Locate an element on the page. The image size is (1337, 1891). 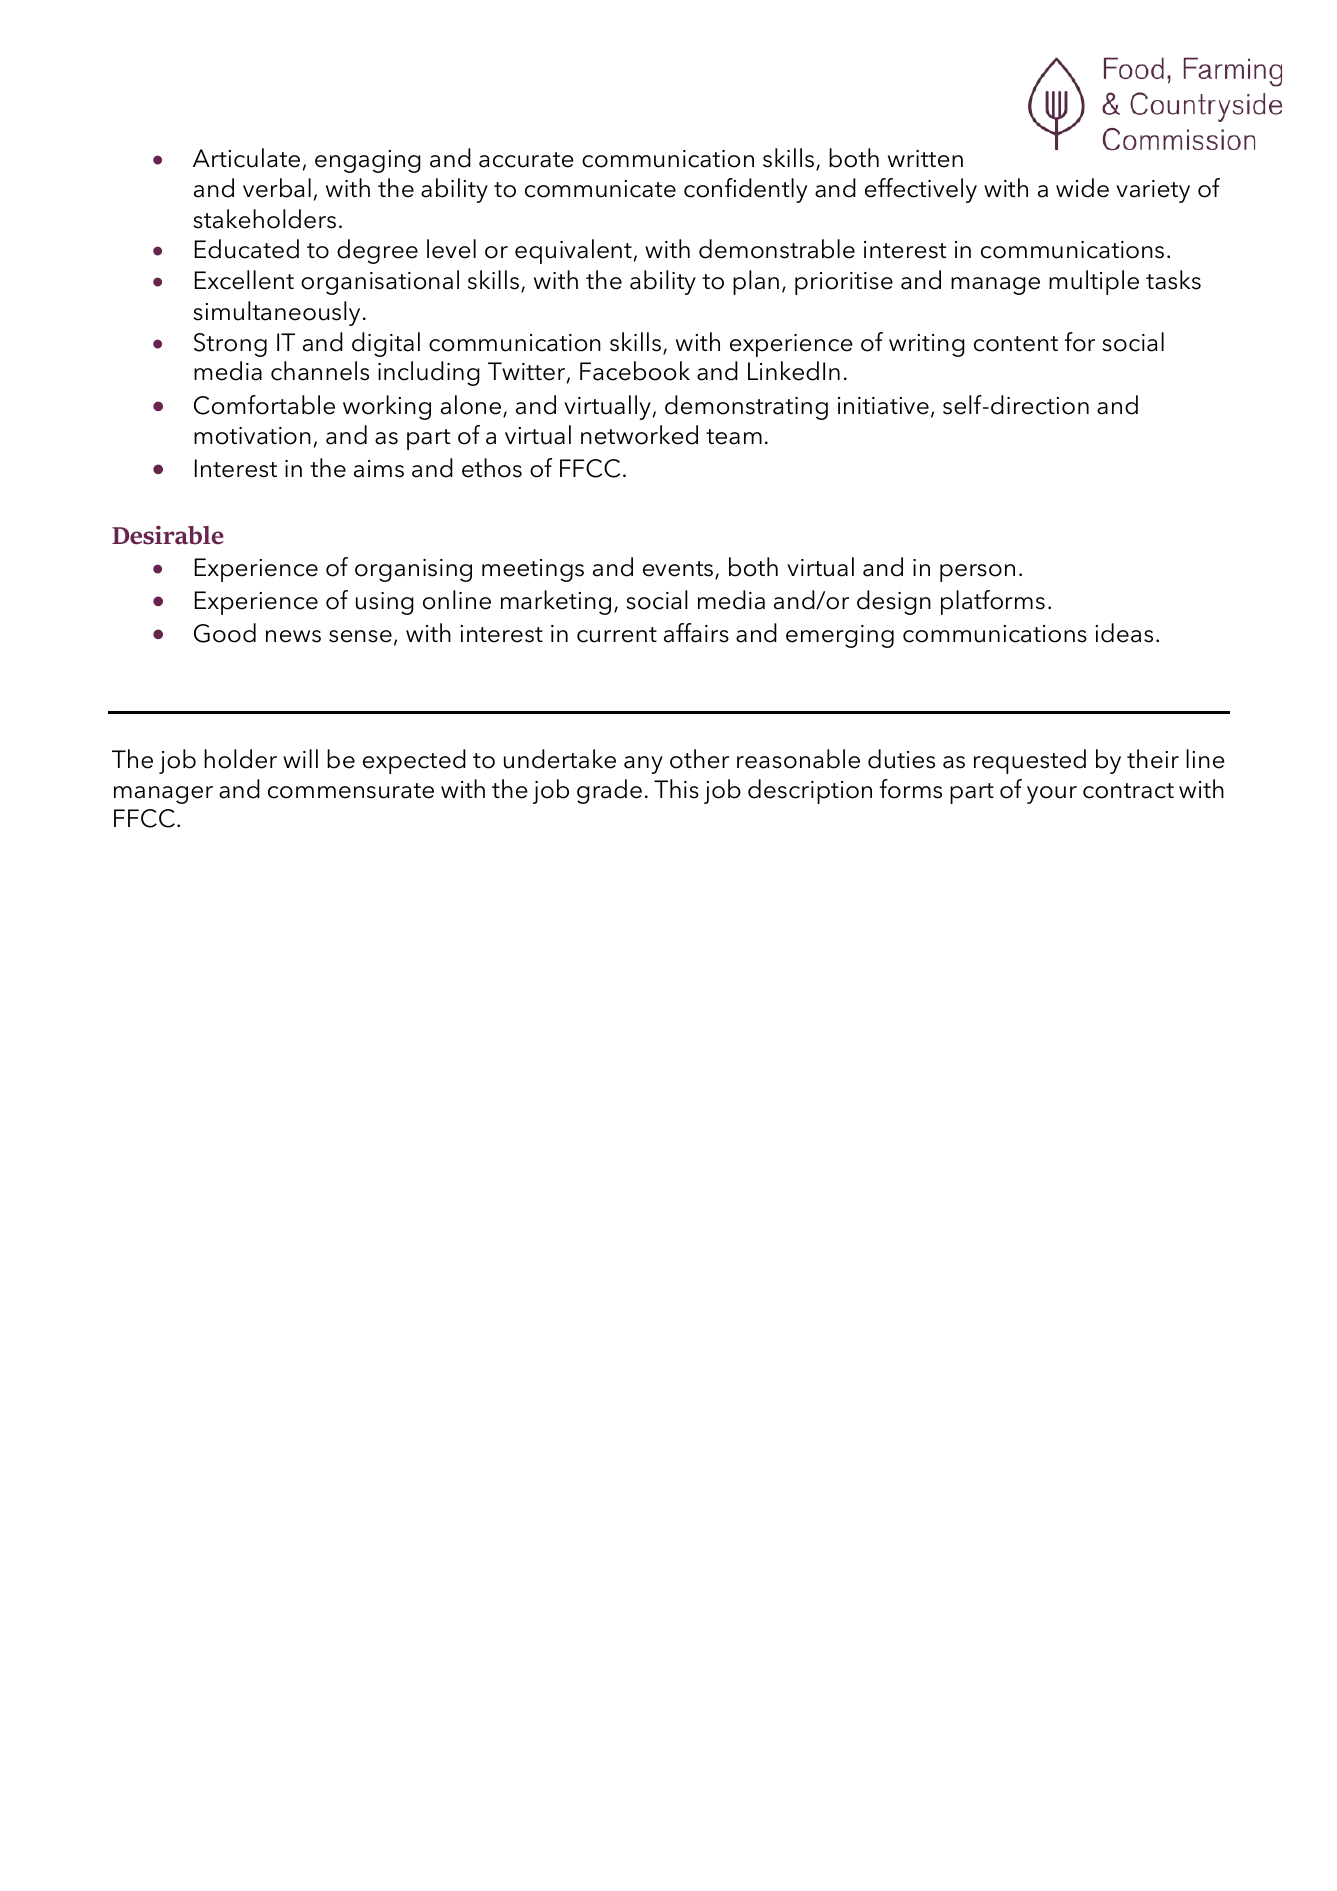
communicate is located at coordinates (600, 189).
